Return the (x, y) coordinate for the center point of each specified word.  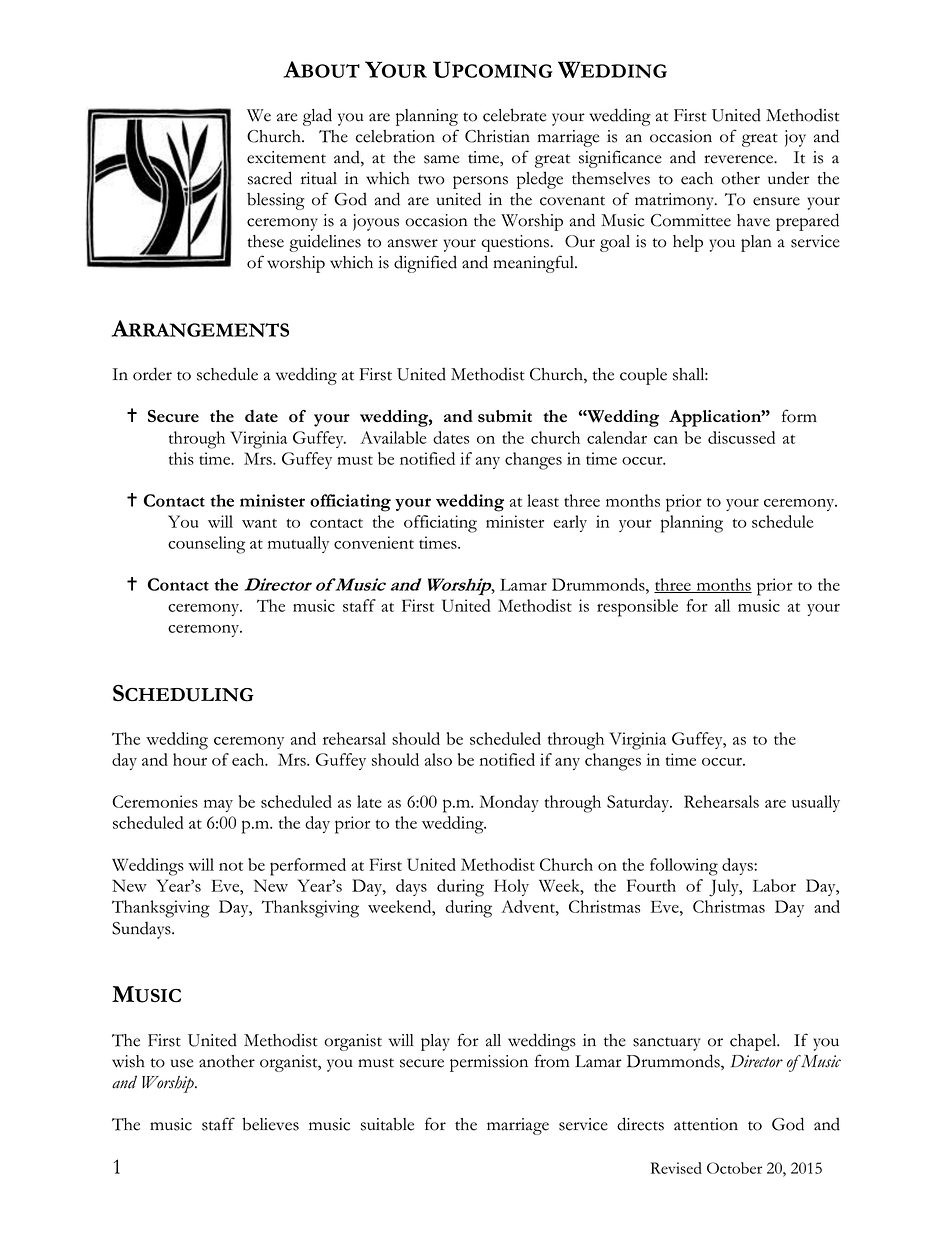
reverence (739, 159)
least (543, 500)
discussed (741, 437)
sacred (270, 178)
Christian (497, 136)
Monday (509, 803)
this (181, 458)
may (218, 806)
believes (270, 1124)
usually (816, 803)
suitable (387, 1124)
